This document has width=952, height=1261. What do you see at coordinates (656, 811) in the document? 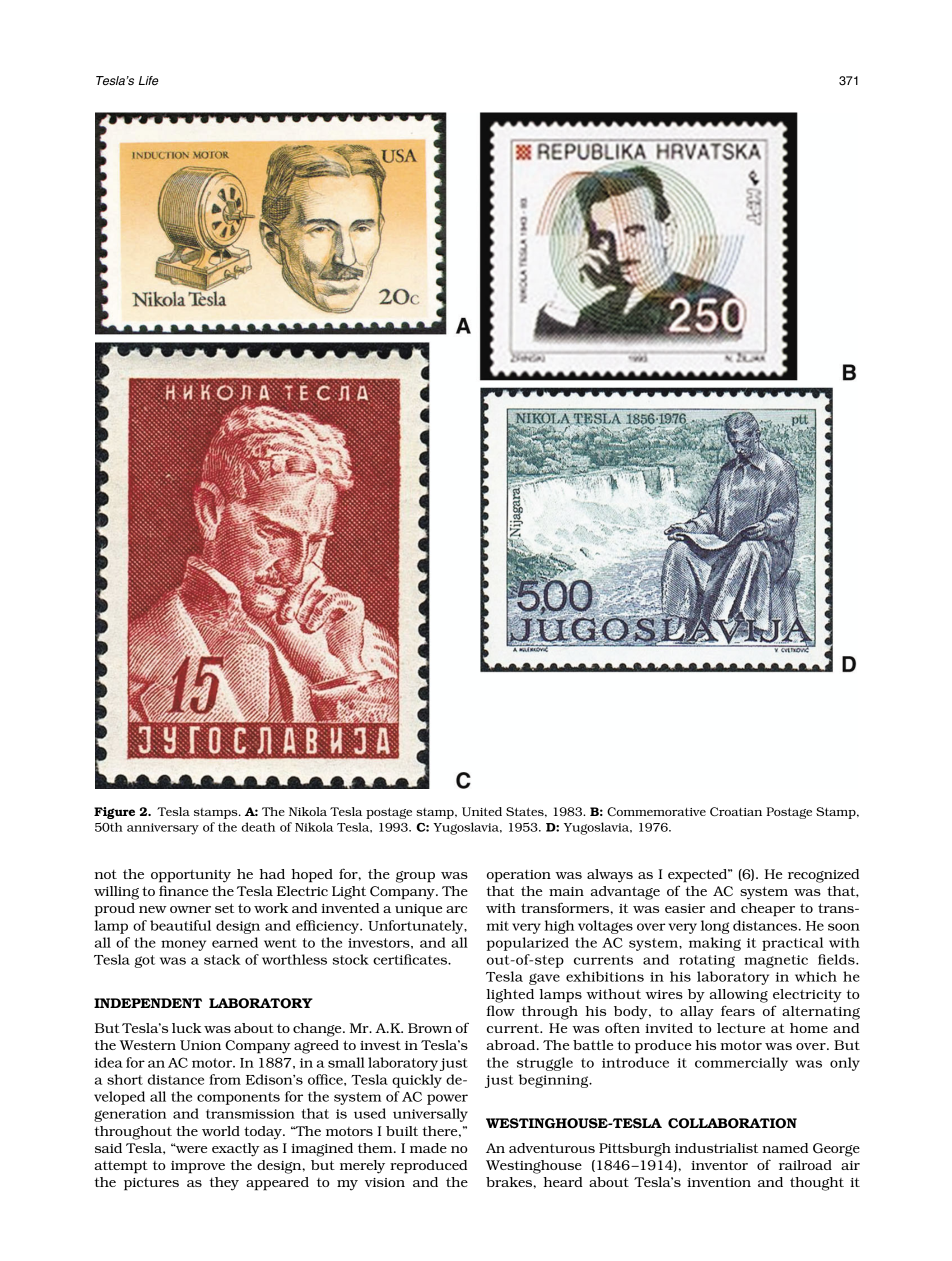
I see `Commemorative` at bounding box center [656, 811].
